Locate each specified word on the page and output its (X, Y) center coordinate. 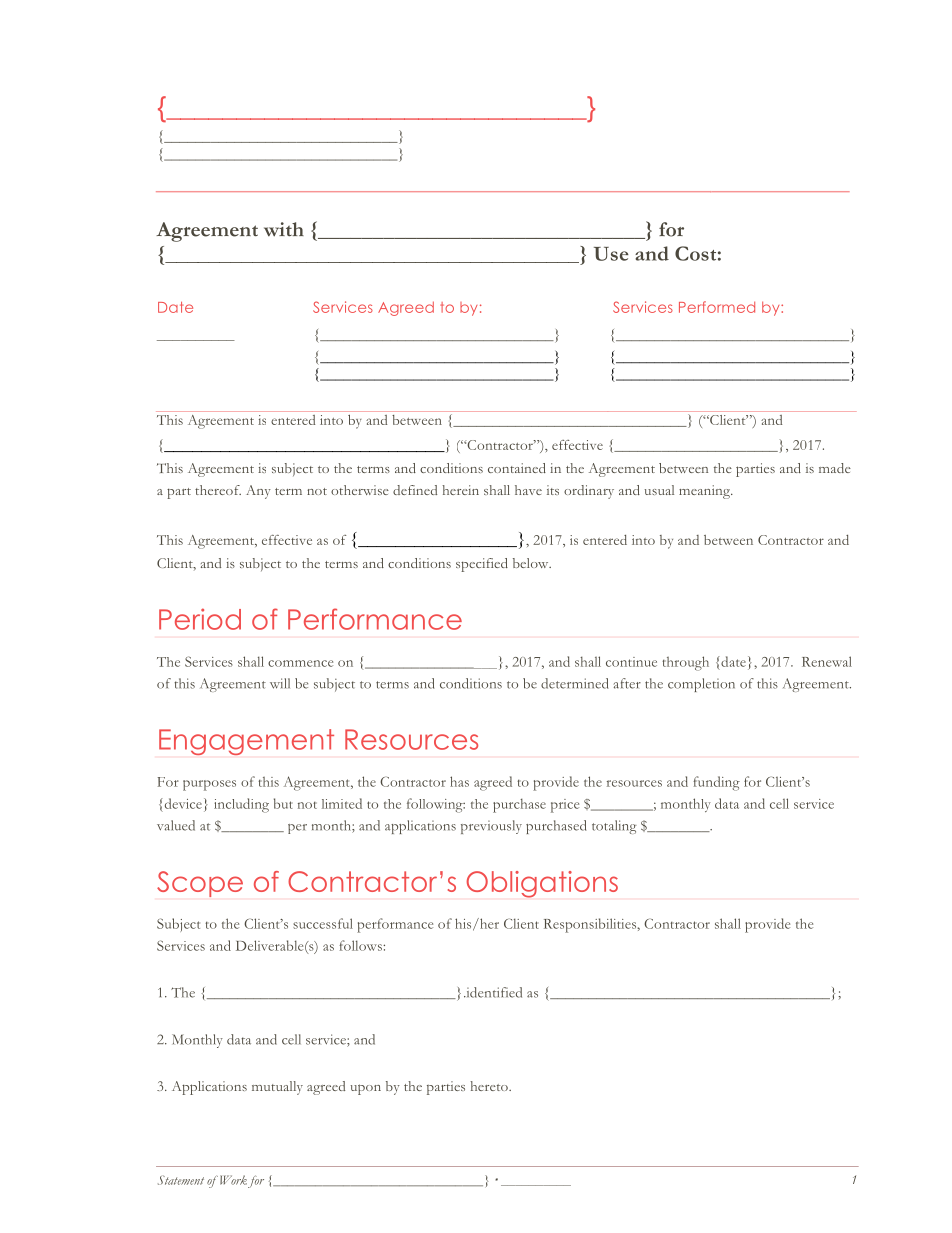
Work (232, 1180)
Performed (717, 307)
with (284, 229)
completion (701, 685)
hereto (490, 1086)
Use (611, 254)
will (280, 683)
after (627, 683)
